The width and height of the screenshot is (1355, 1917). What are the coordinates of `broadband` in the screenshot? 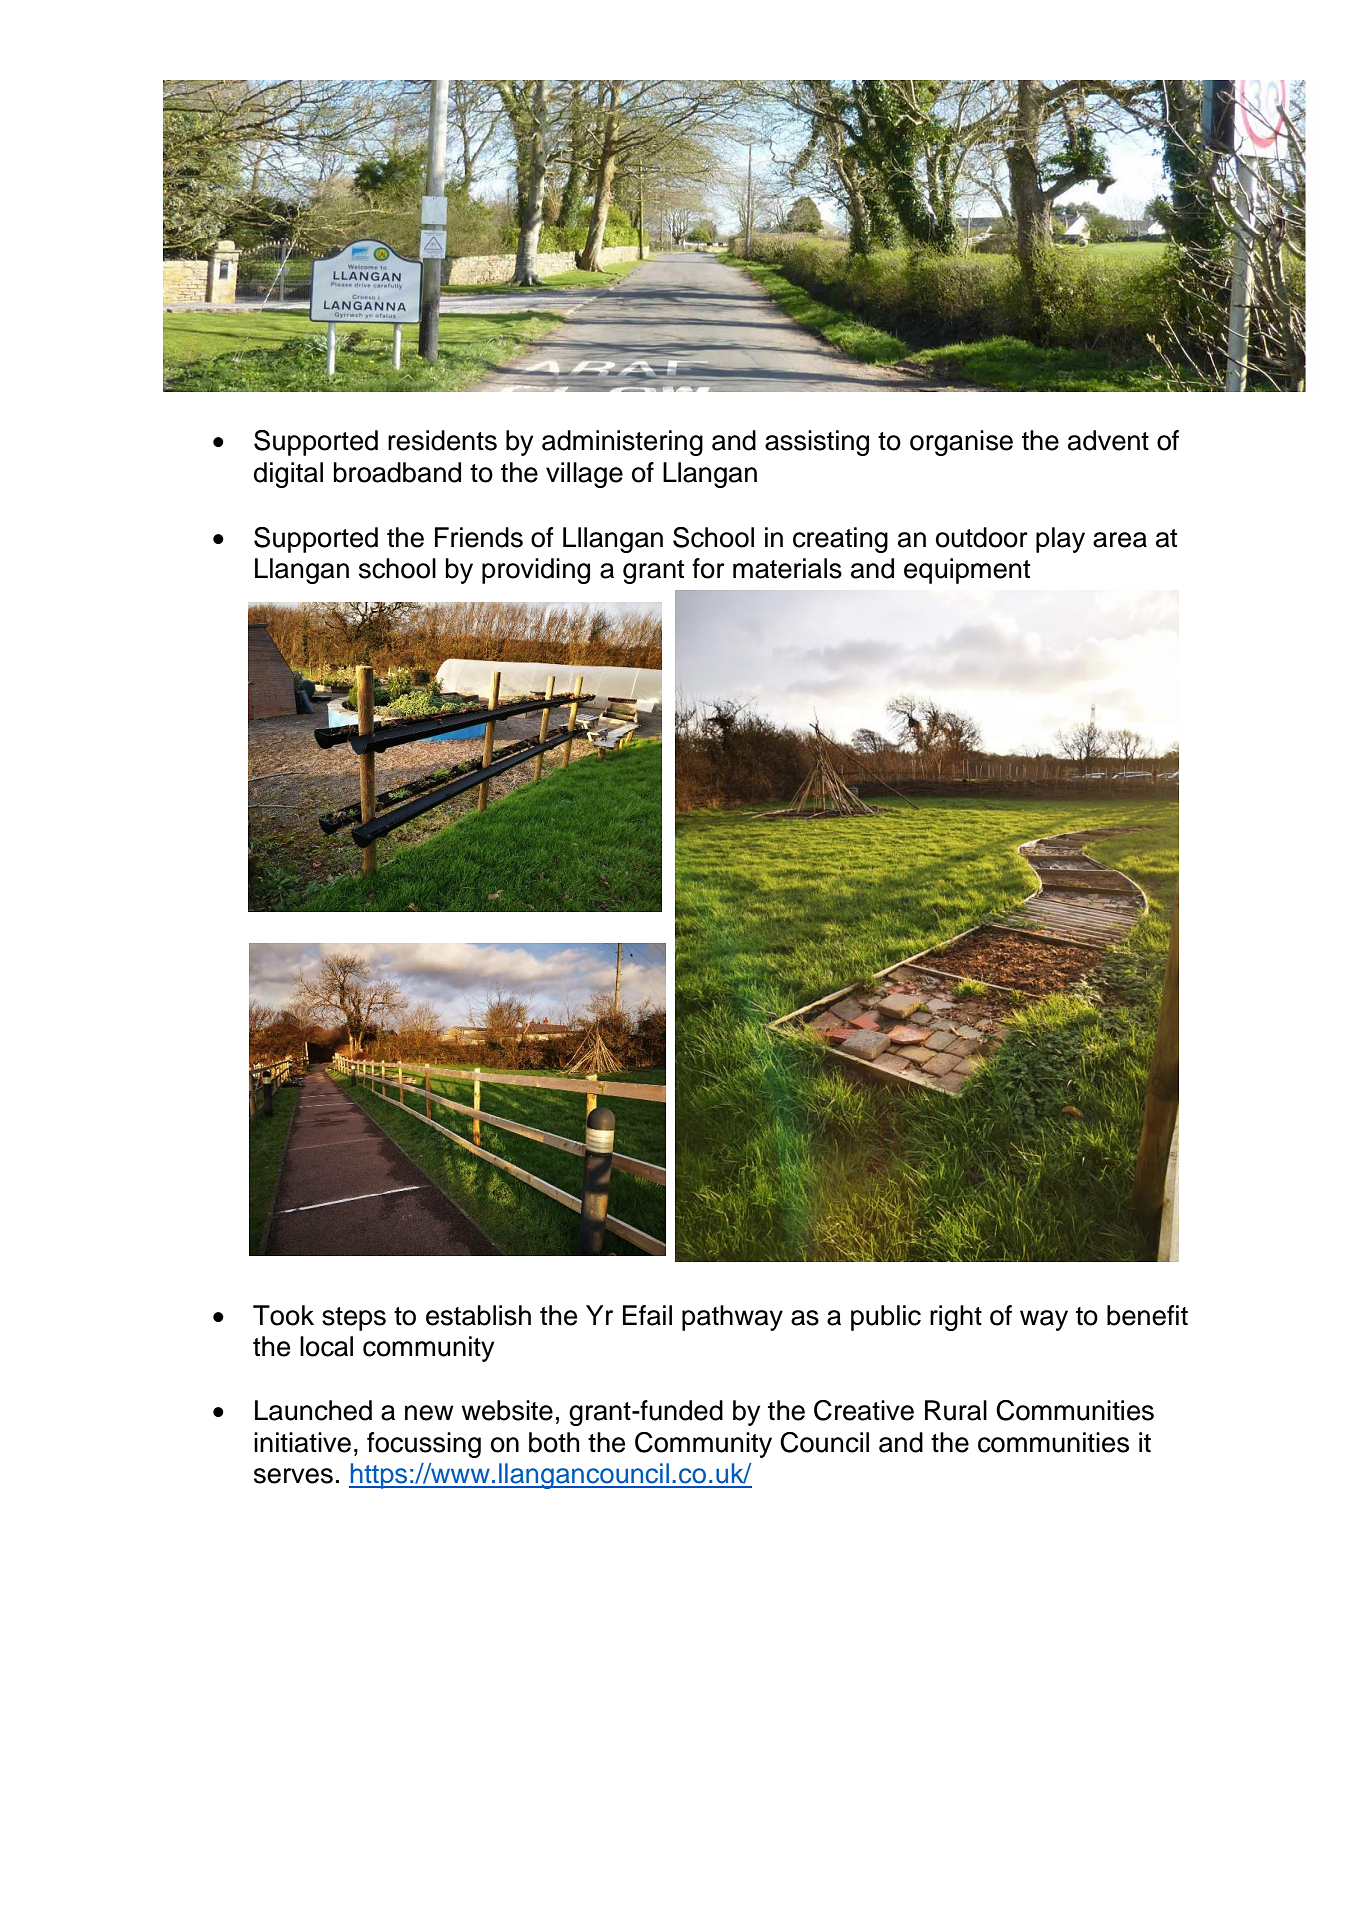 It's located at (397, 472).
